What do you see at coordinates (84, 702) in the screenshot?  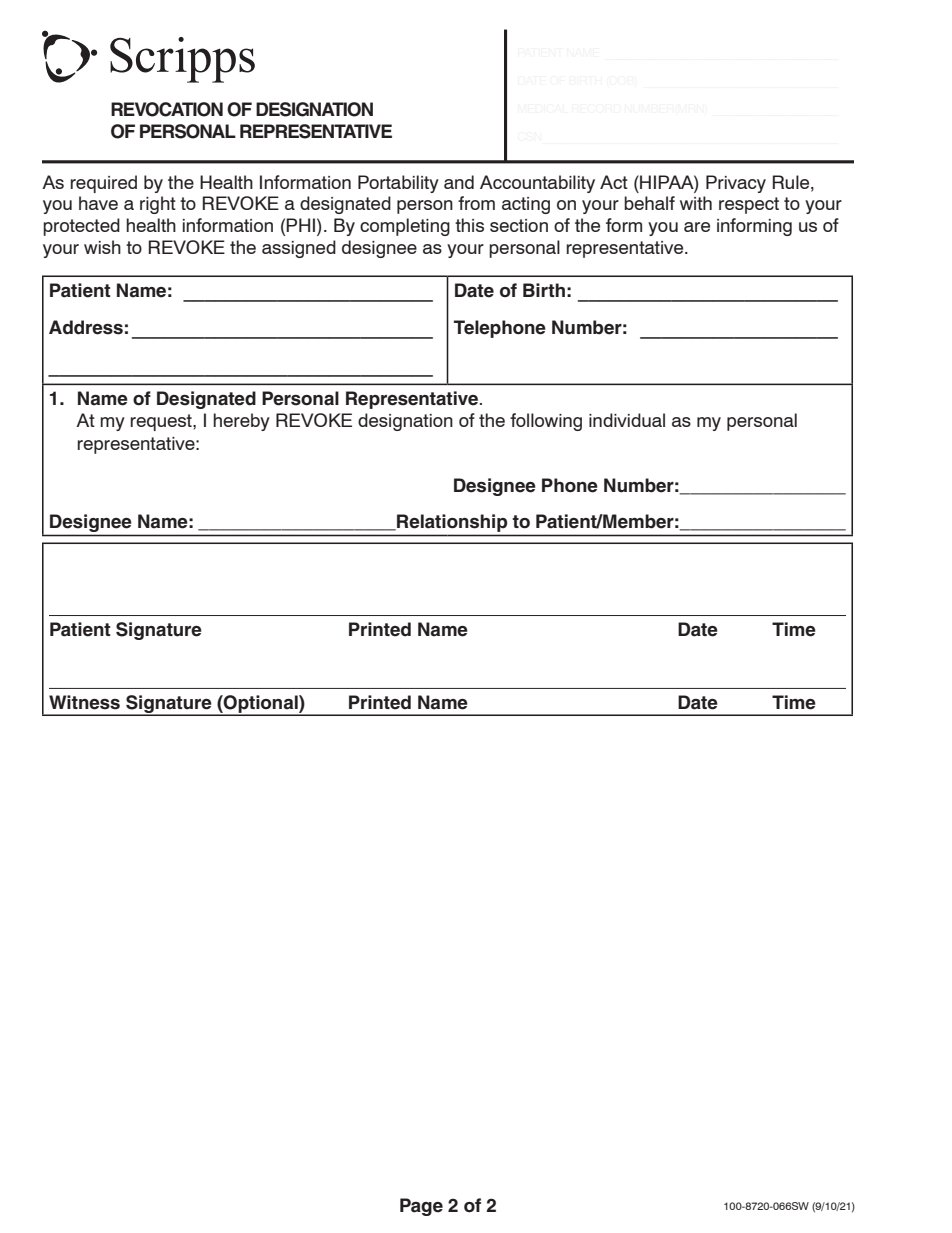 I see `Witness` at bounding box center [84, 702].
